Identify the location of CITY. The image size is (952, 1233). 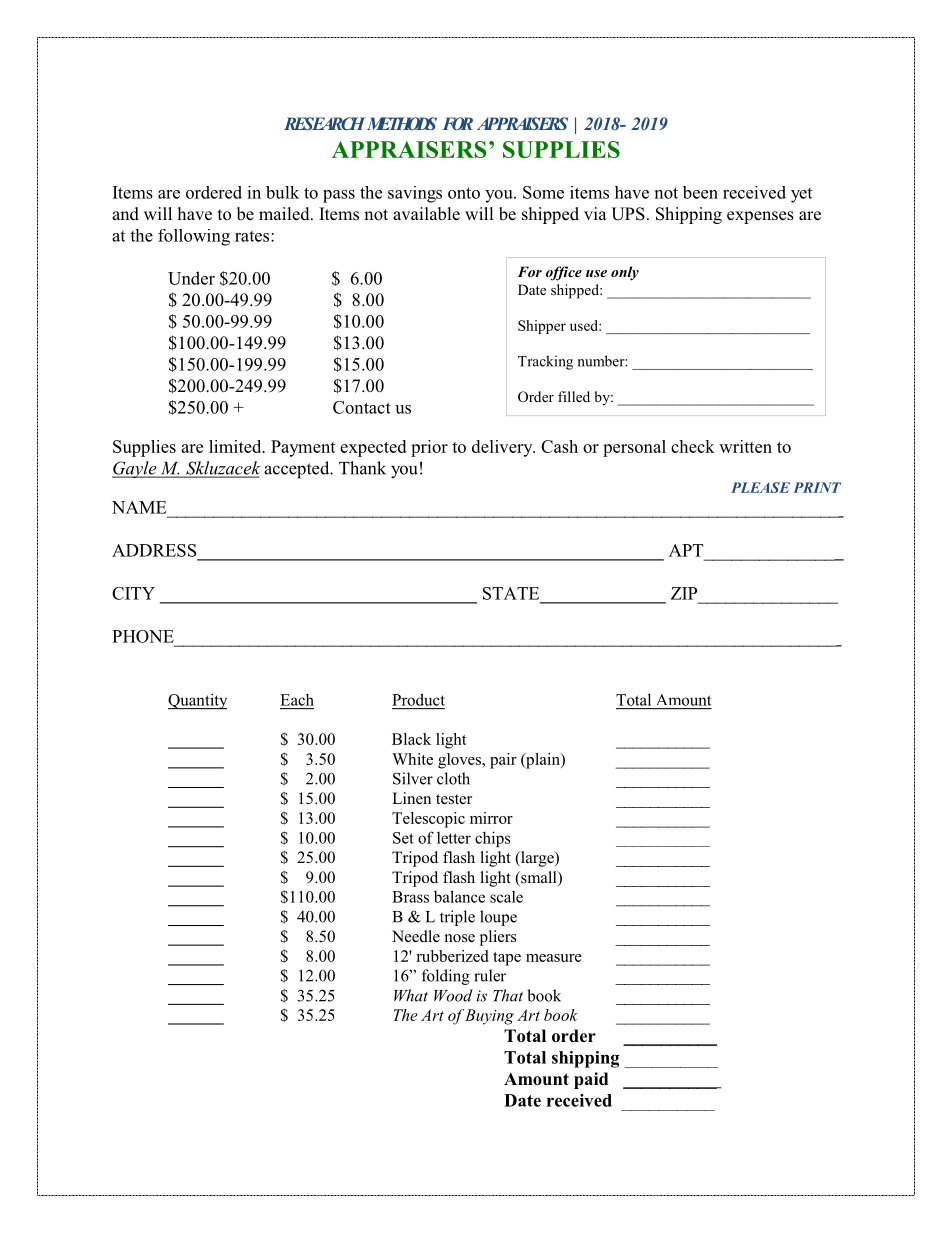
(133, 593).
